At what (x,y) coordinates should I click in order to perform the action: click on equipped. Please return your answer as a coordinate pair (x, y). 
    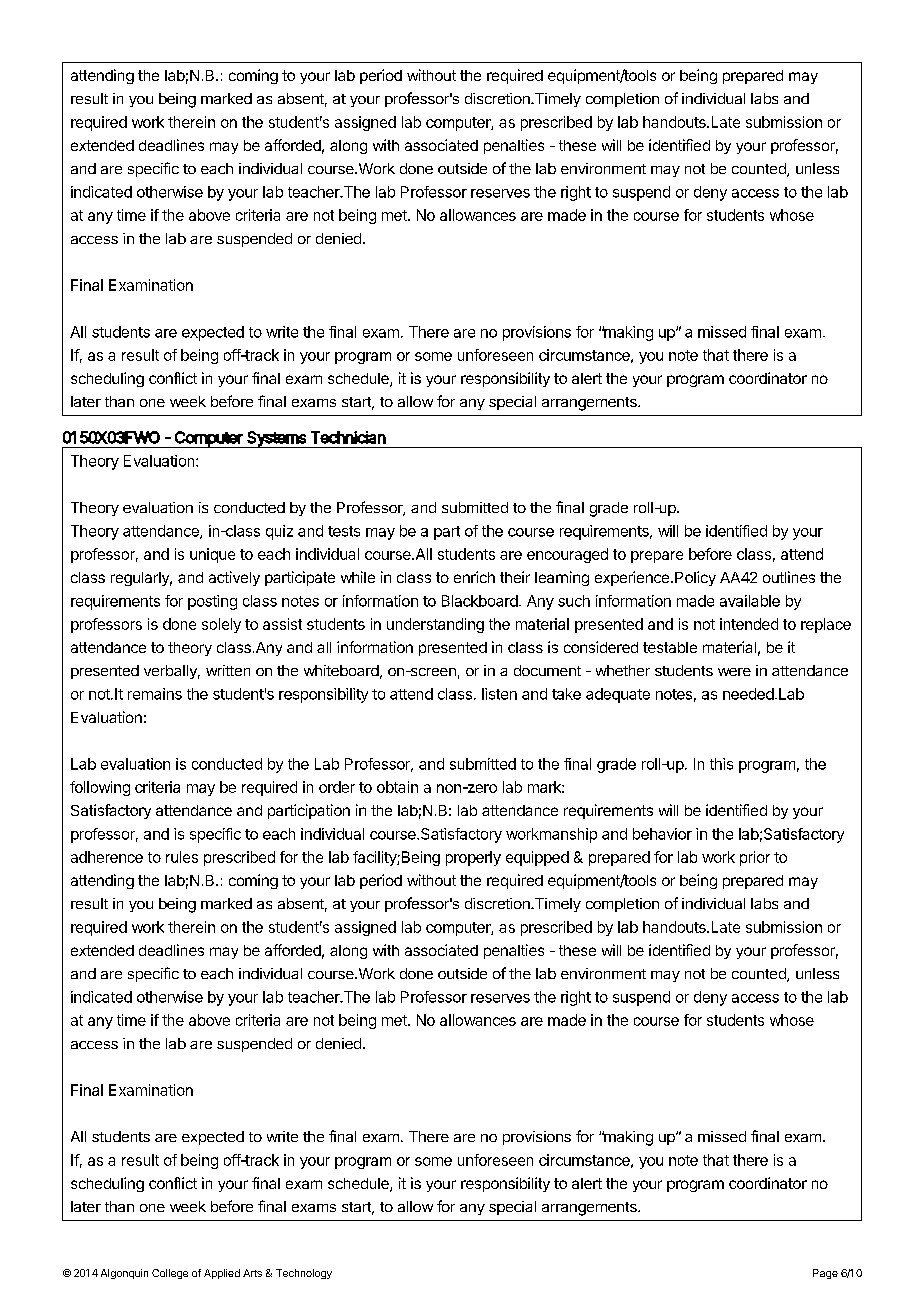
    Looking at the image, I should click on (537, 858).
